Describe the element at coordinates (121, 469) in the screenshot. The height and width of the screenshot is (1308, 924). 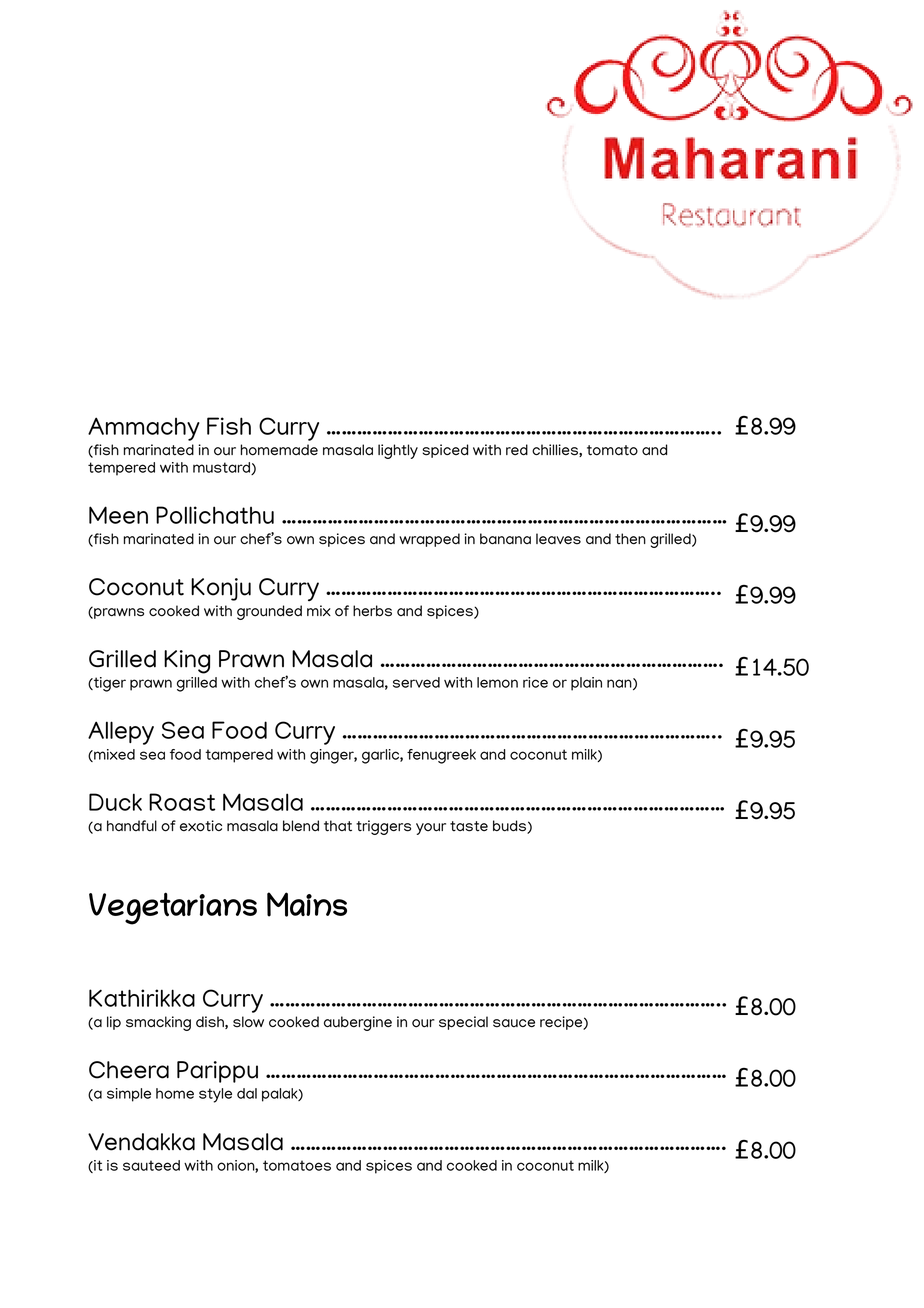
I see `tempered` at that location.
